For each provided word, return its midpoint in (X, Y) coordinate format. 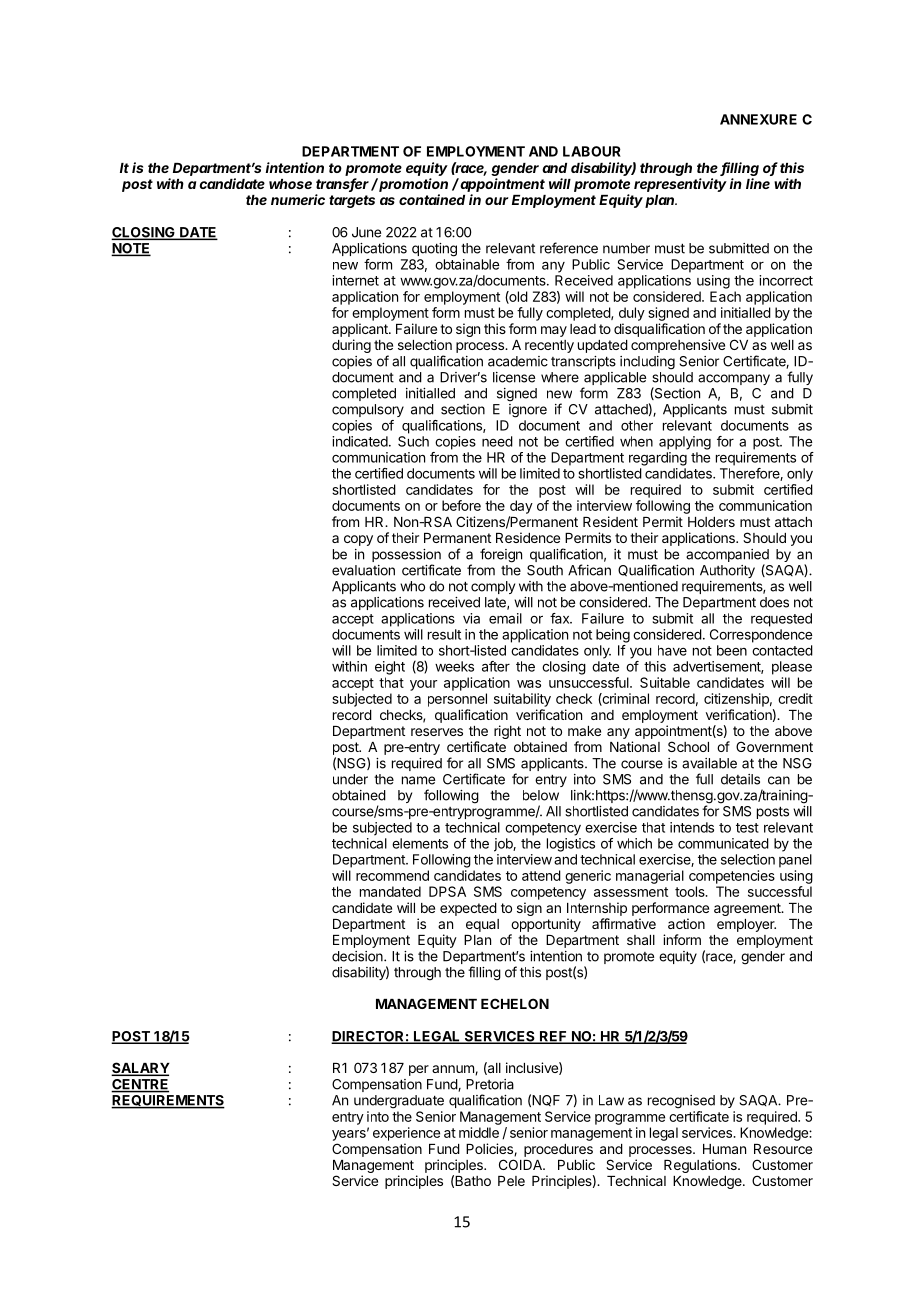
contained (432, 199)
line (758, 183)
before (461, 505)
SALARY (140, 1069)
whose (290, 184)
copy (358, 540)
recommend (392, 875)
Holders (711, 522)
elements (420, 843)
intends (692, 827)
